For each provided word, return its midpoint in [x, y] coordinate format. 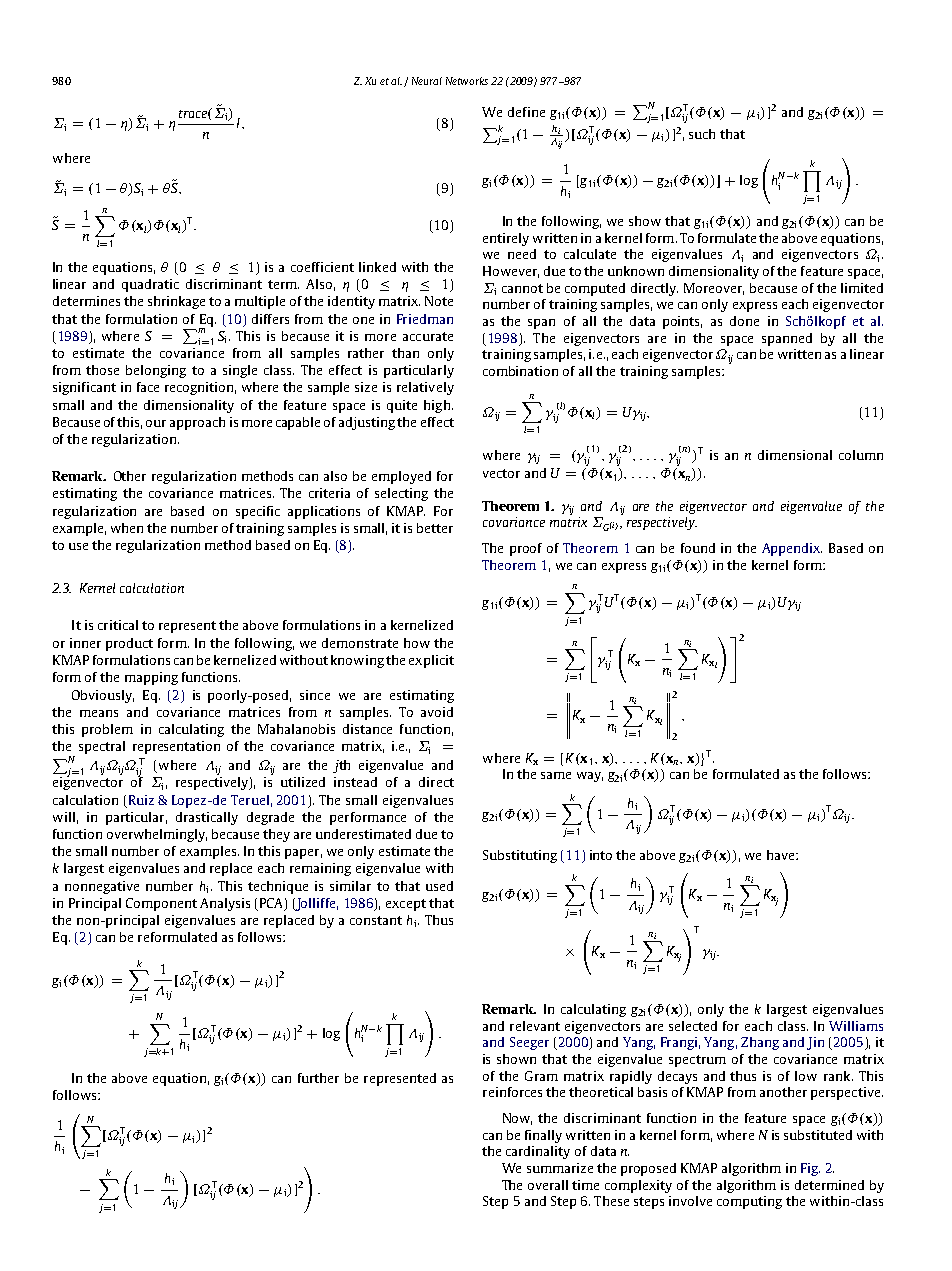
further [318, 1078]
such [702, 134]
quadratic [150, 285]
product [129, 644]
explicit [431, 661]
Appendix [792, 549]
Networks [467, 81]
